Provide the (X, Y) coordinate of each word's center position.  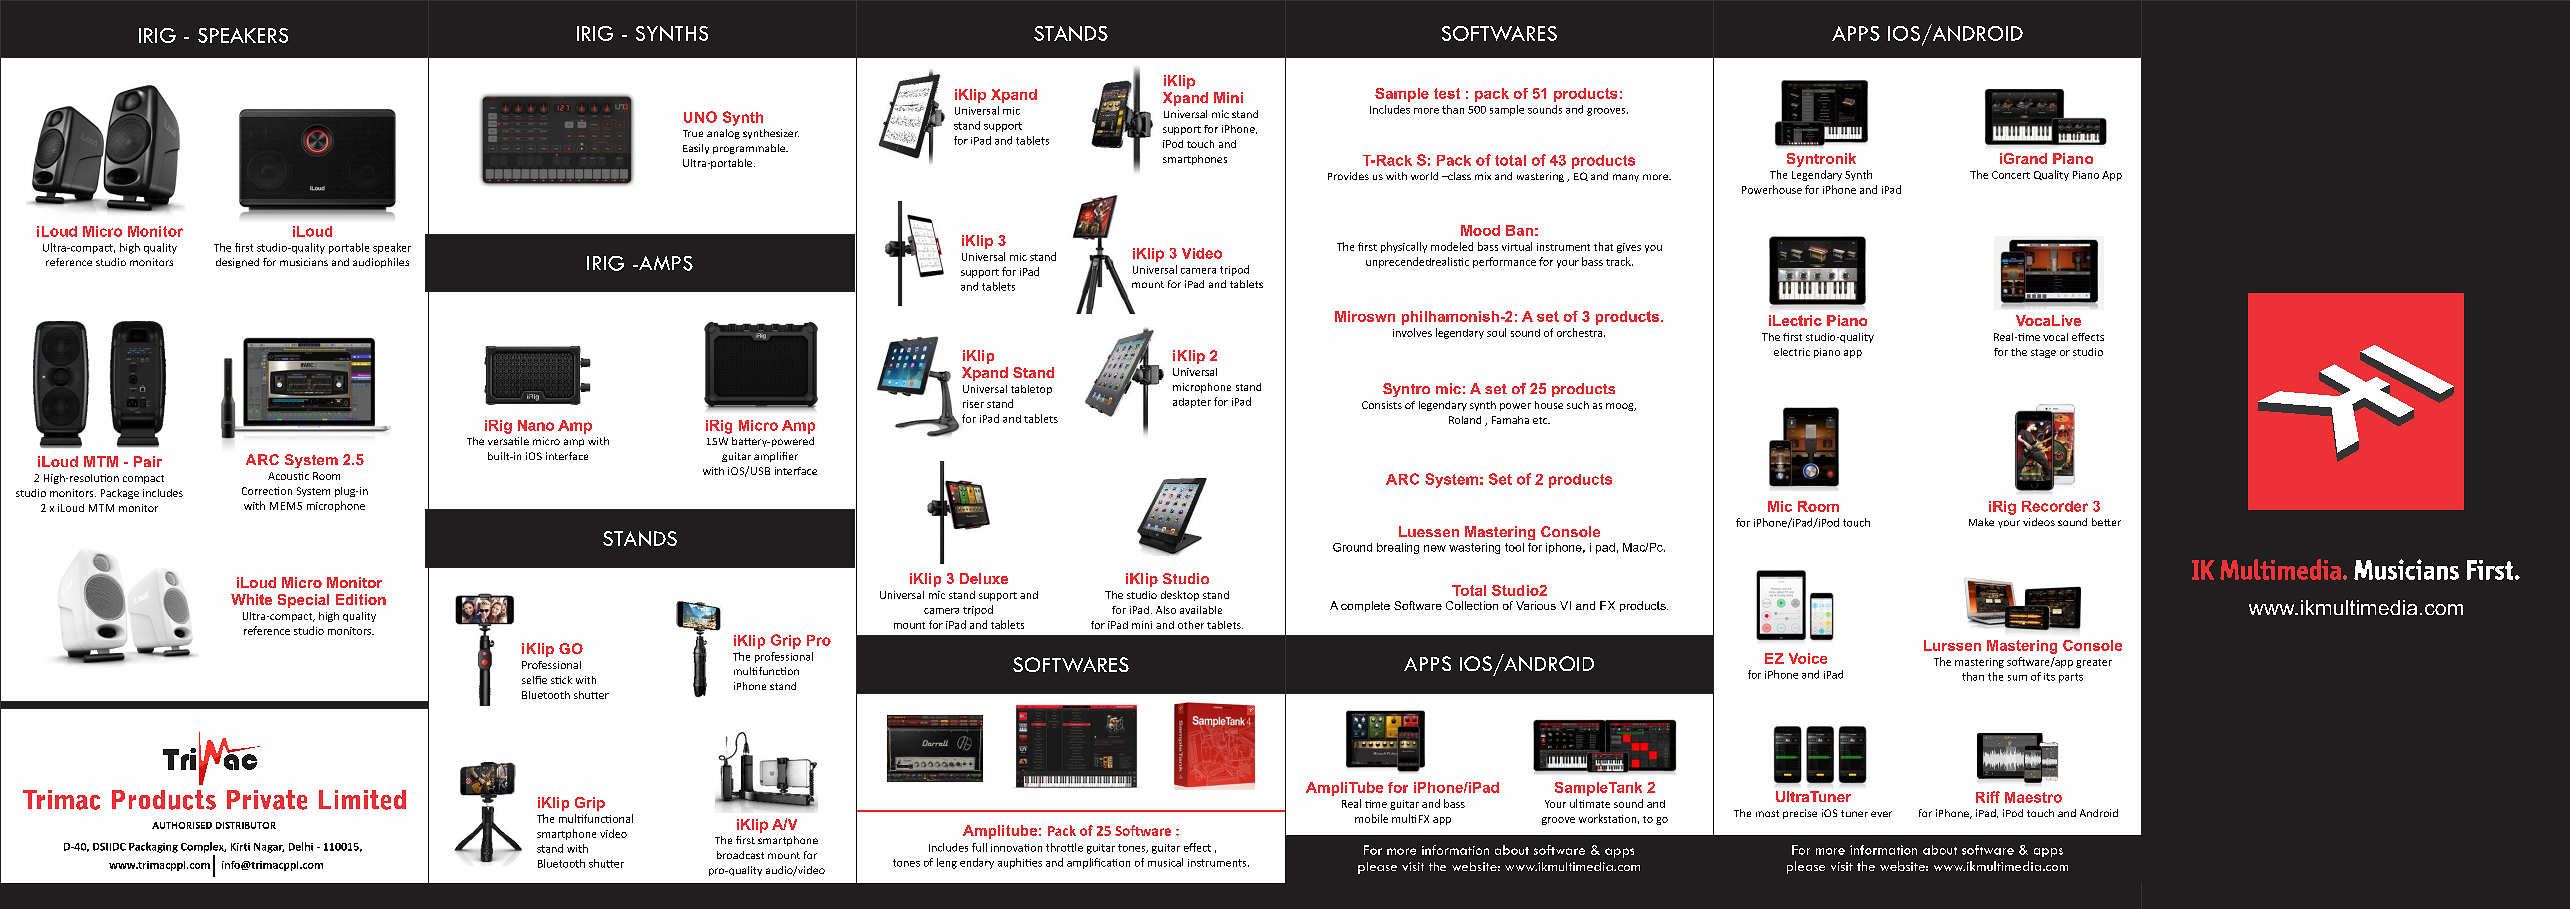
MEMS (286, 506)
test (1447, 93)
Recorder (2055, 506)
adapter (1192, 403)
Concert (2011, 175)
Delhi (301, 846)
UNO (700, 117)
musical (1165, 862)
